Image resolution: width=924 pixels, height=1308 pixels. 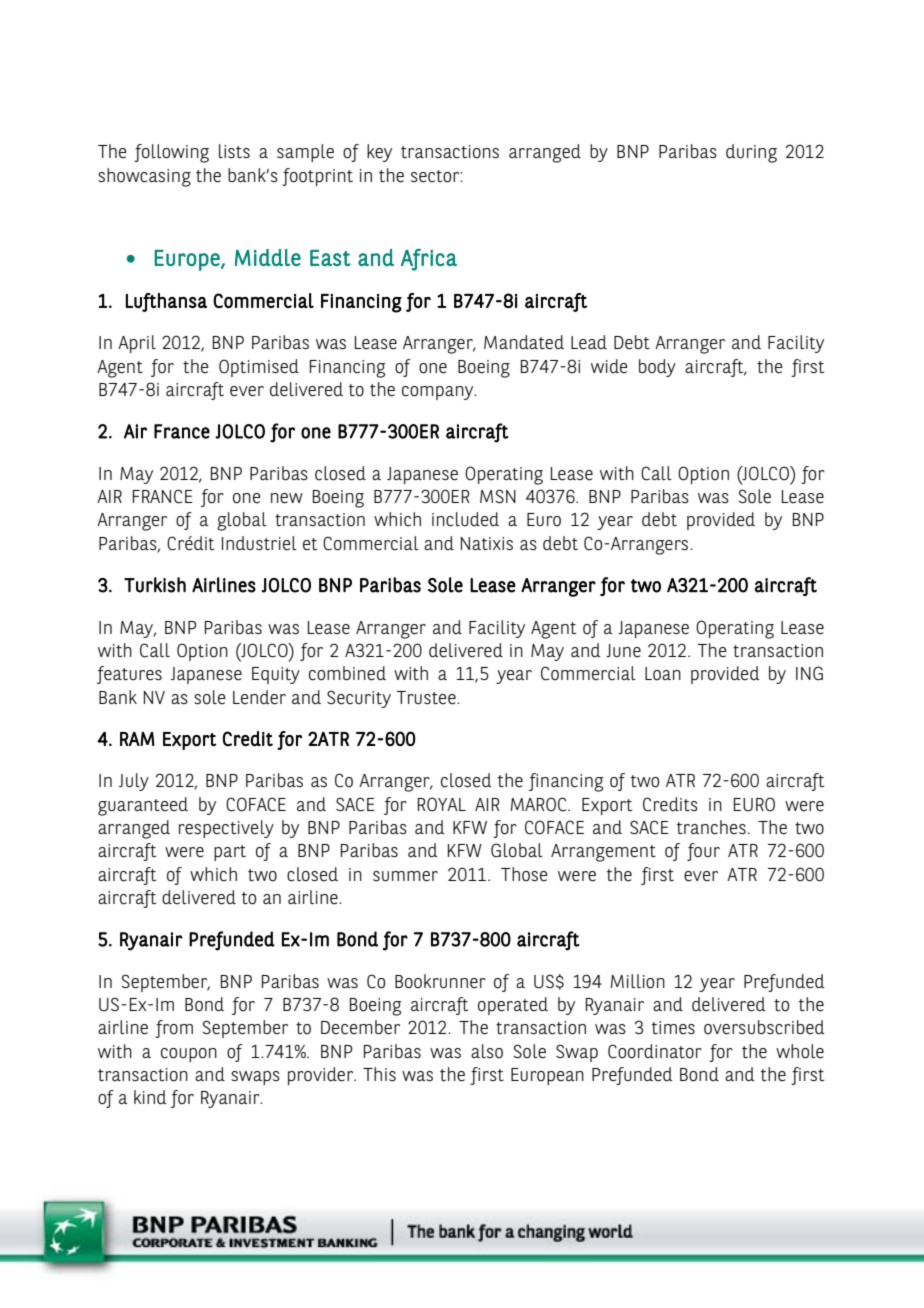 What do you see at coordinates (379, 153) in the document?
I see `key` at bounding box center [379, 153].
